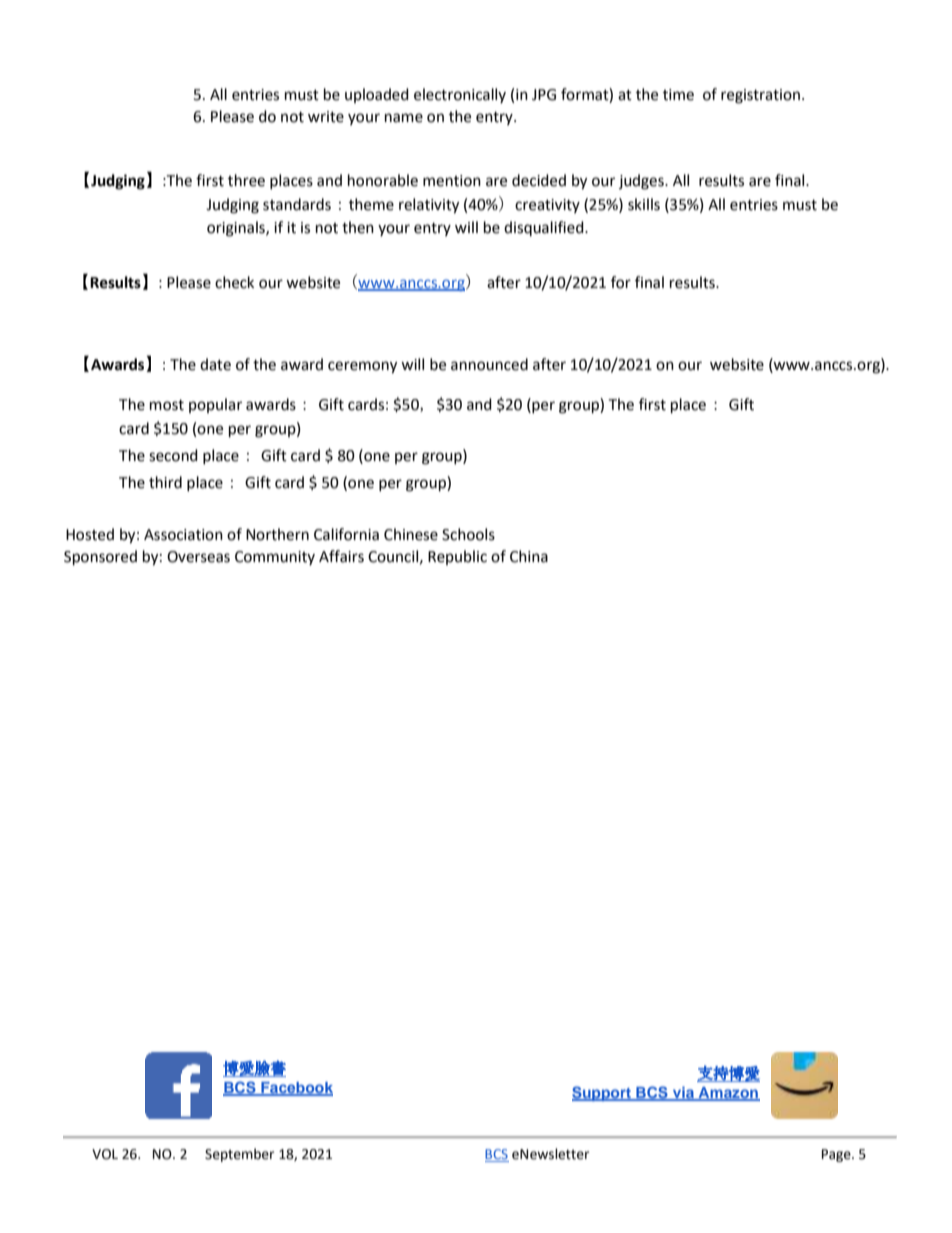  I want to click on Amazon, so click(728, 1094).
